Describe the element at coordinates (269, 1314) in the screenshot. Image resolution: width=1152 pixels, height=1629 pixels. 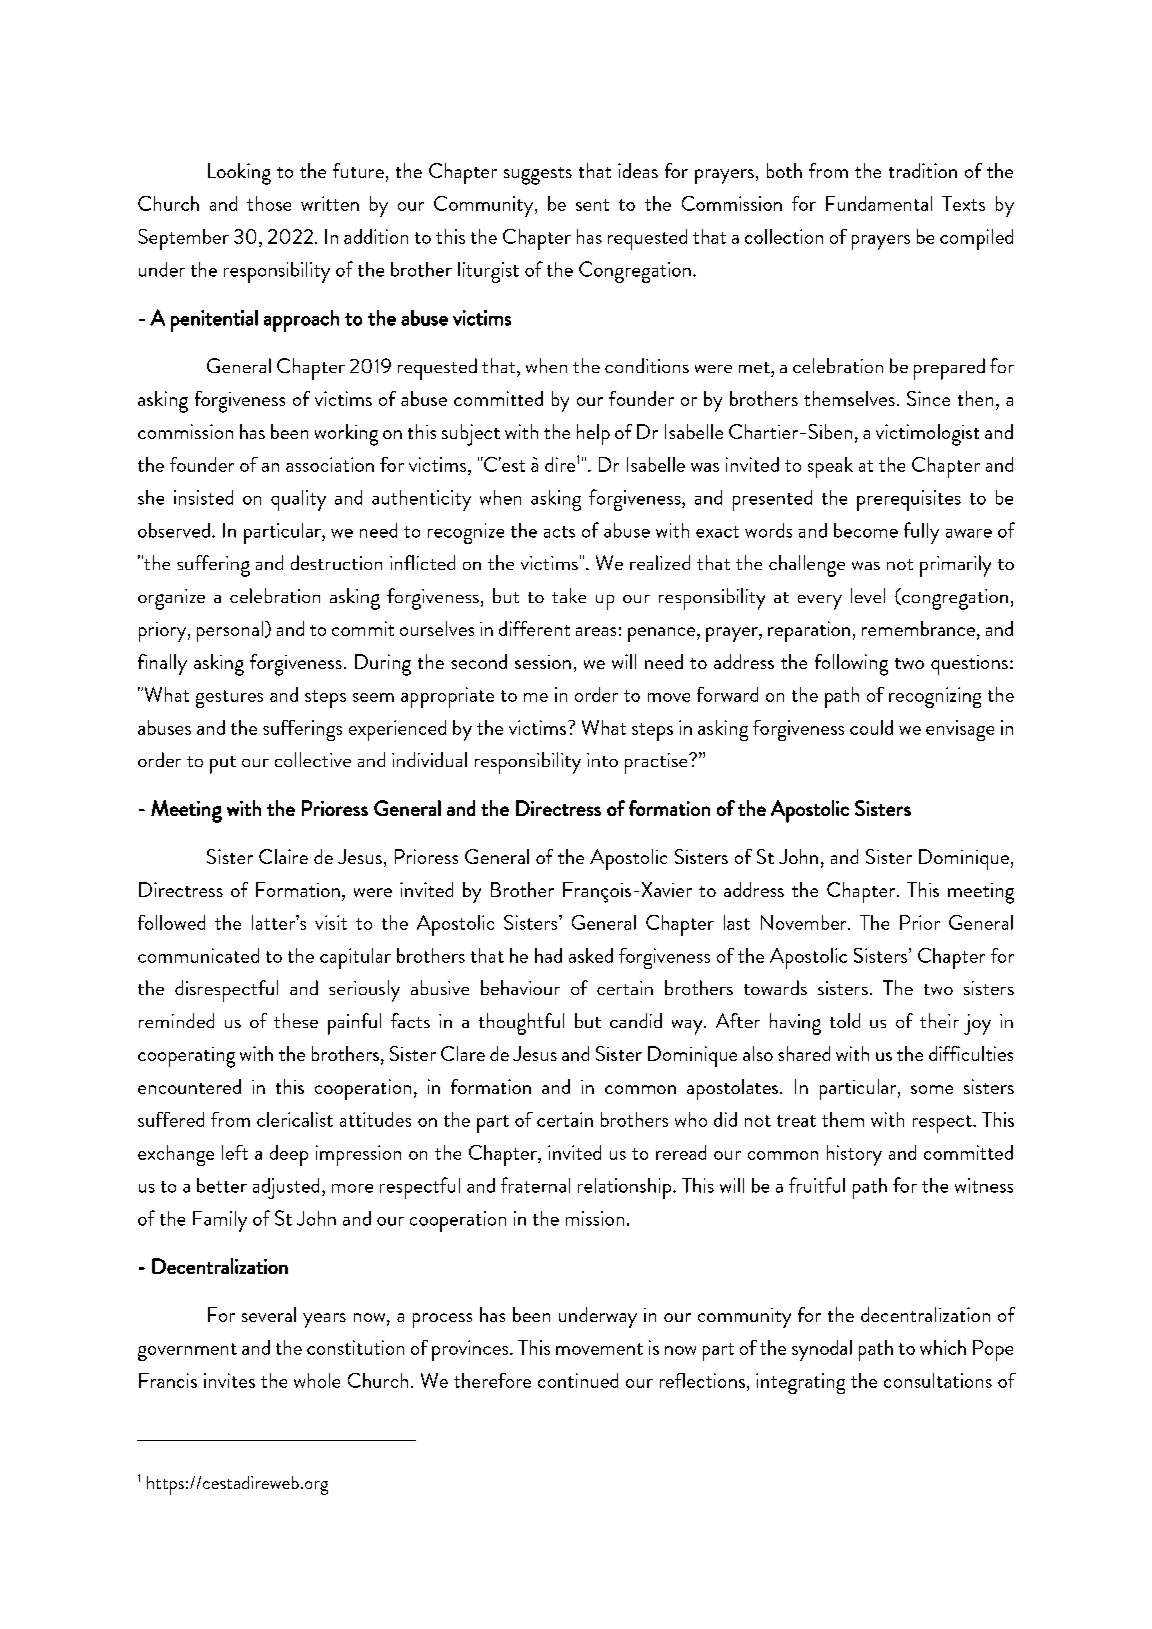
I see `several` at that location.
